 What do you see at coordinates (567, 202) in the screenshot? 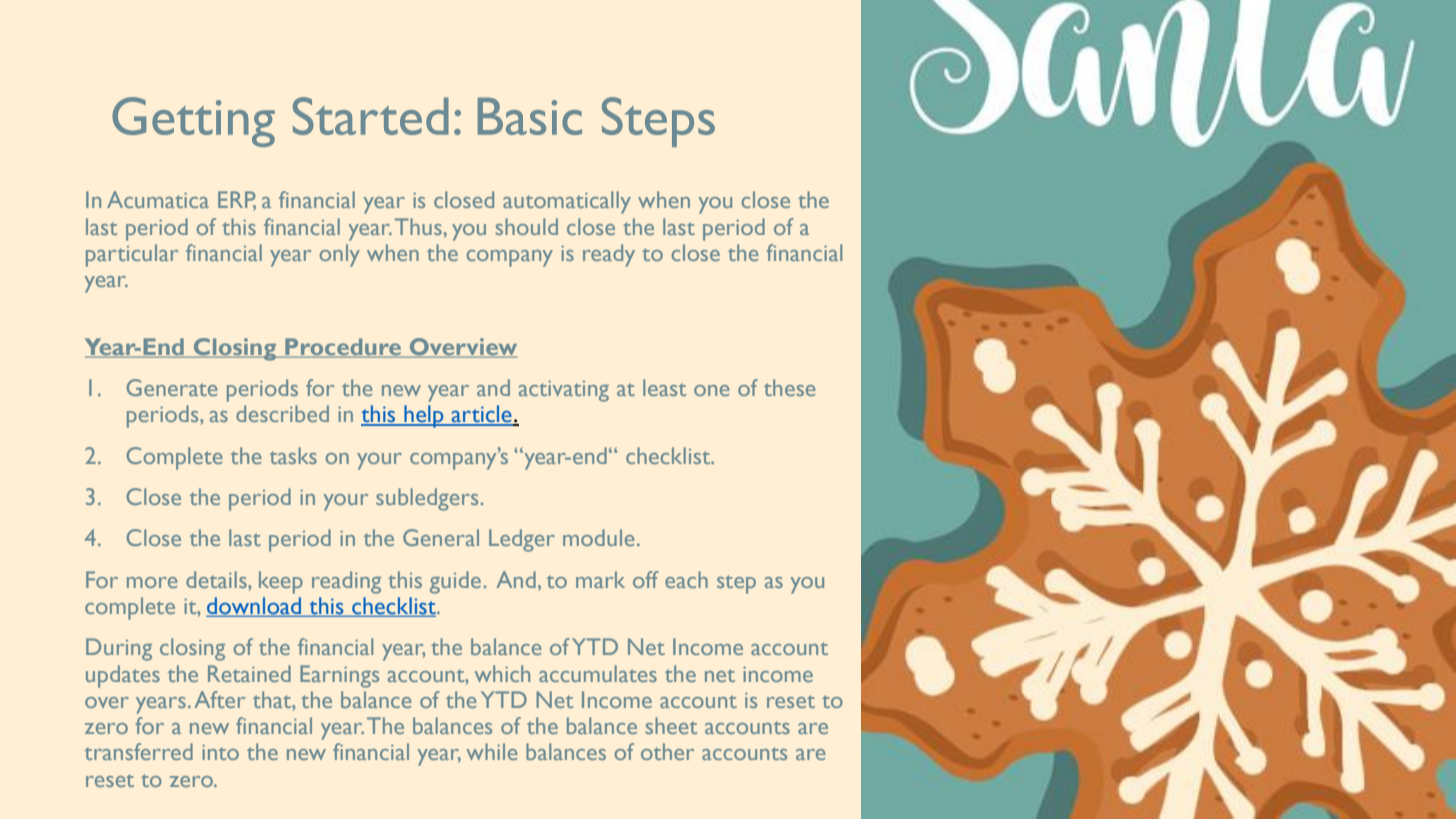
I see `automatically` at bounding box center [567, 202].
